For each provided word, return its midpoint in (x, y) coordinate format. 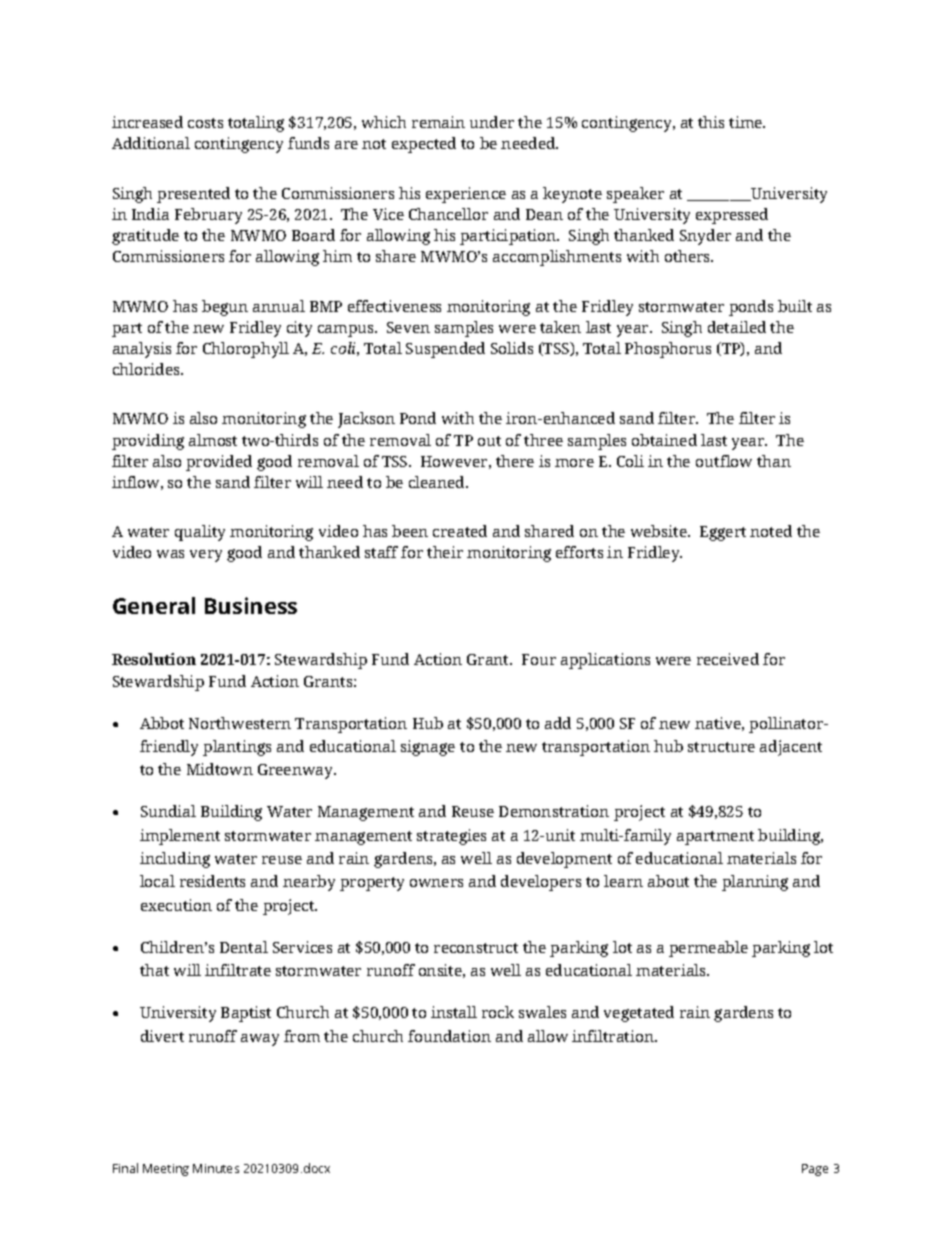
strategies (451, 837)
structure (721, 747)
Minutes (216, 1168)
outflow (724, 461)
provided (219, 463)
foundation (449, 1036)
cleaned (438, 482)
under (492, 122)
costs (205, 123)
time (747, 122)
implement (180, 837)
